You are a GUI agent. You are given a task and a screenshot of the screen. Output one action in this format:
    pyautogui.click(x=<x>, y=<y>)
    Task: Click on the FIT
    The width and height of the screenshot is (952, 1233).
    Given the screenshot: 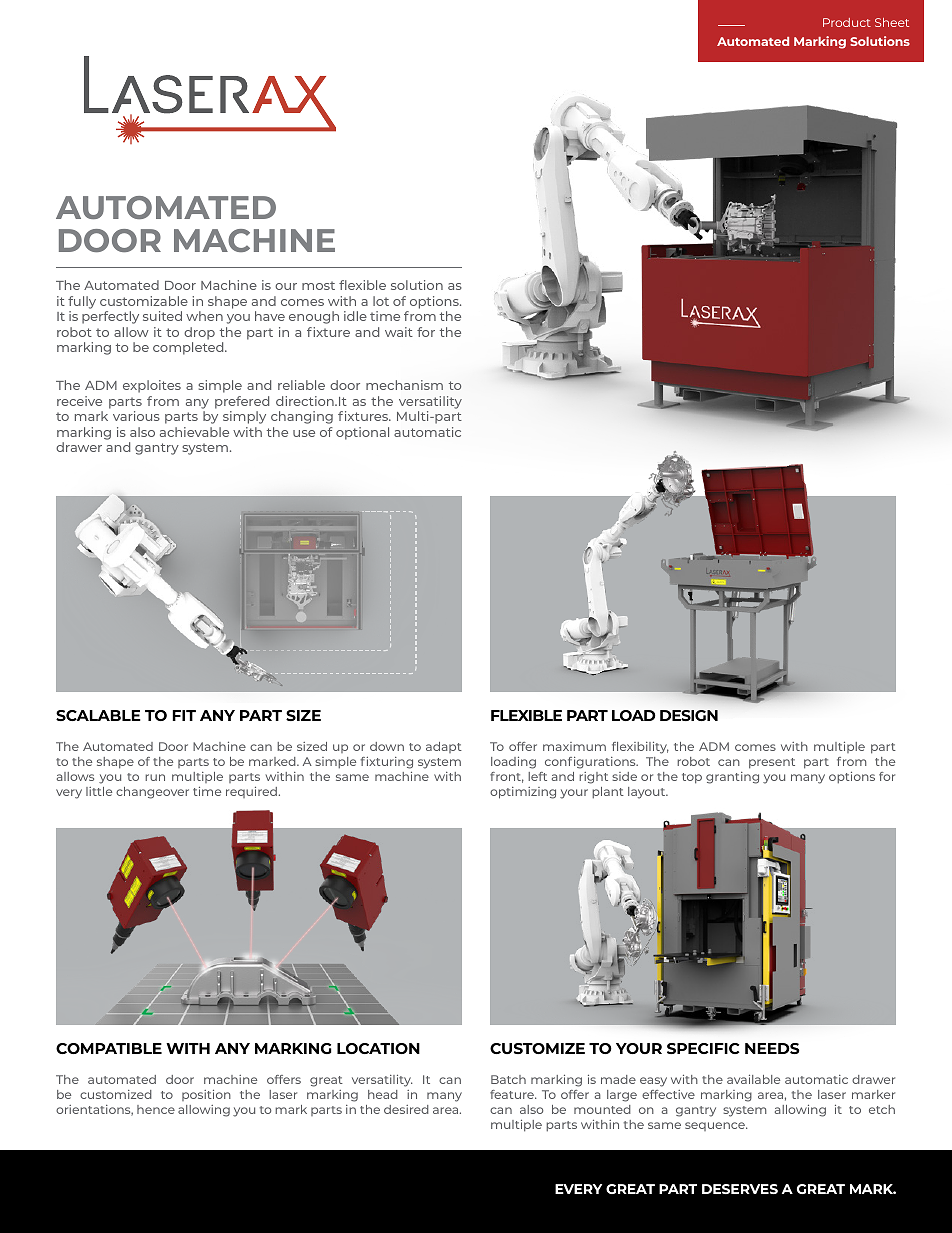 What is the action you would take?
    pyautogui.click(x=184, y=715)
